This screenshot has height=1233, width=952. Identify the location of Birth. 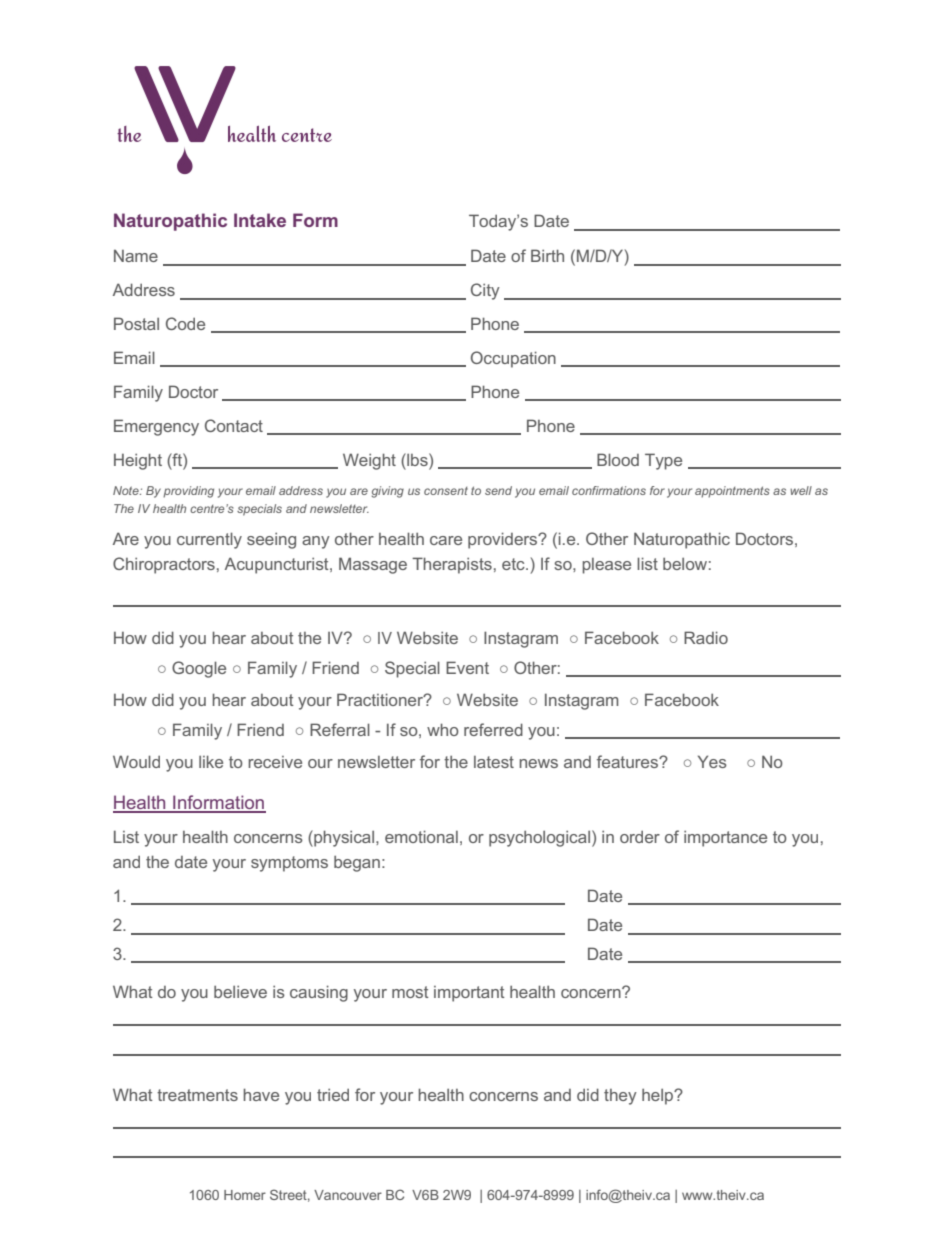
(547, 255).
